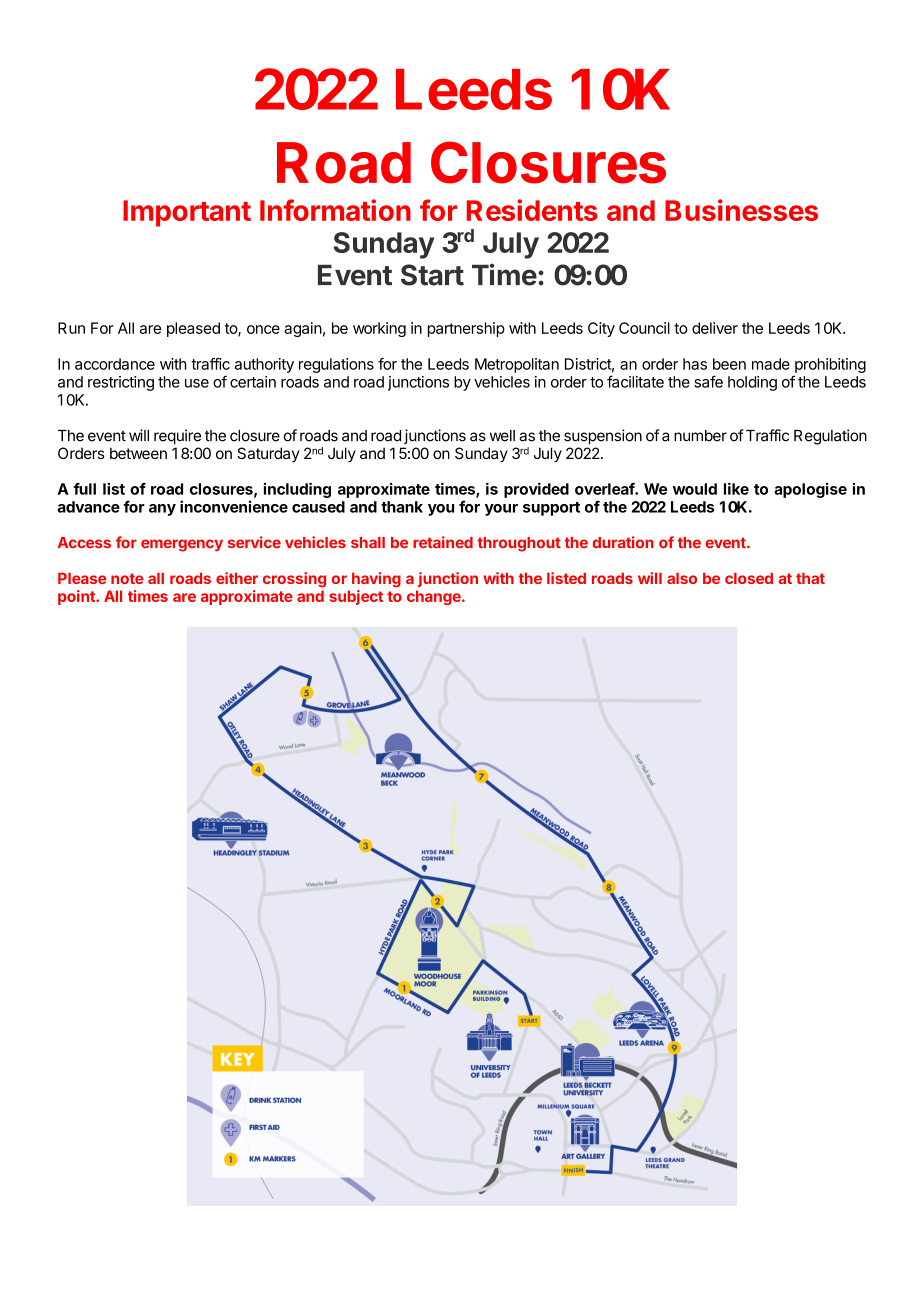 The image size is (924, 1309). I want to click on well, so click(502, 436).
